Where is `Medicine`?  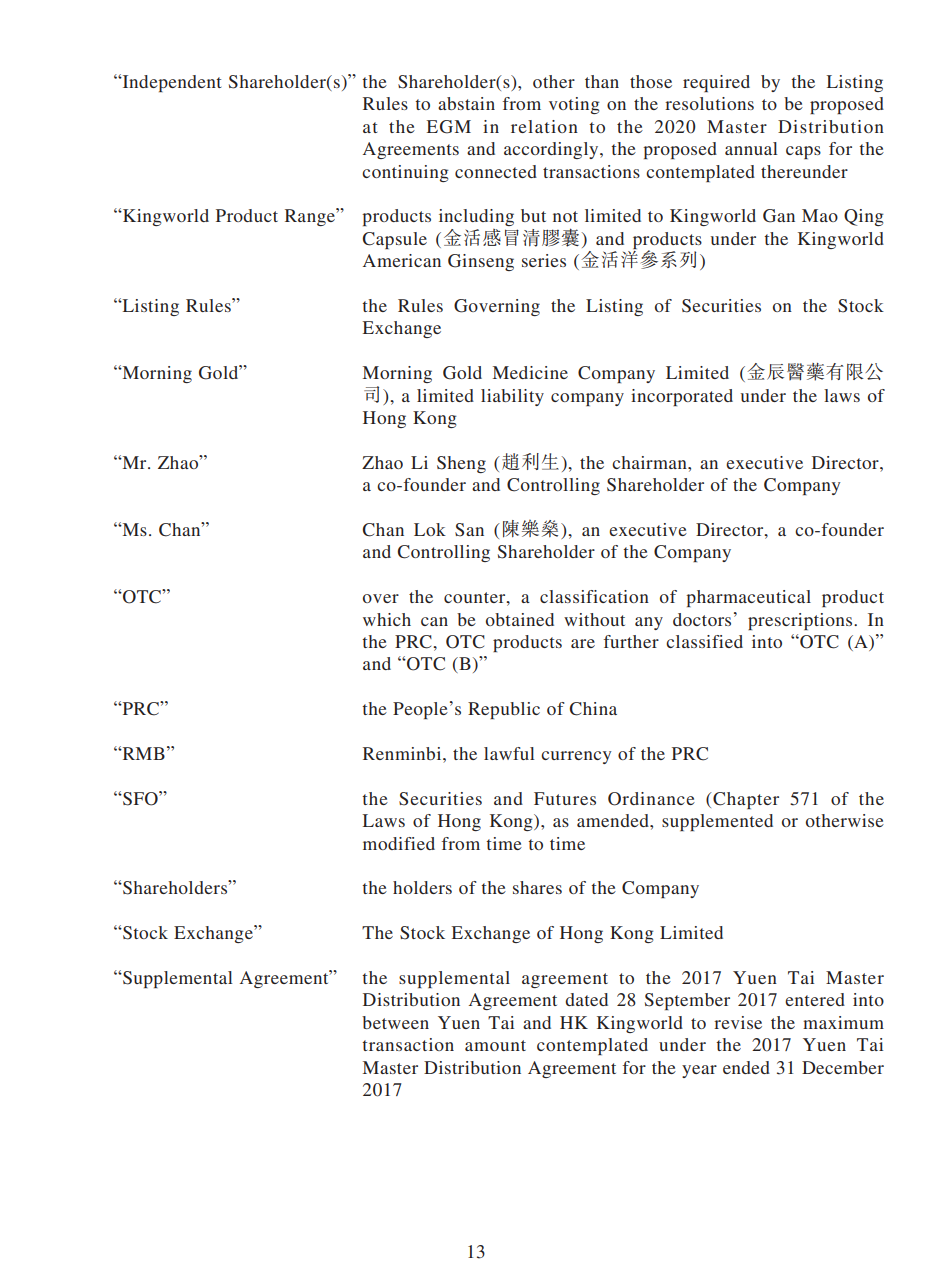 Medicine is located at coordinates (530, 372).
